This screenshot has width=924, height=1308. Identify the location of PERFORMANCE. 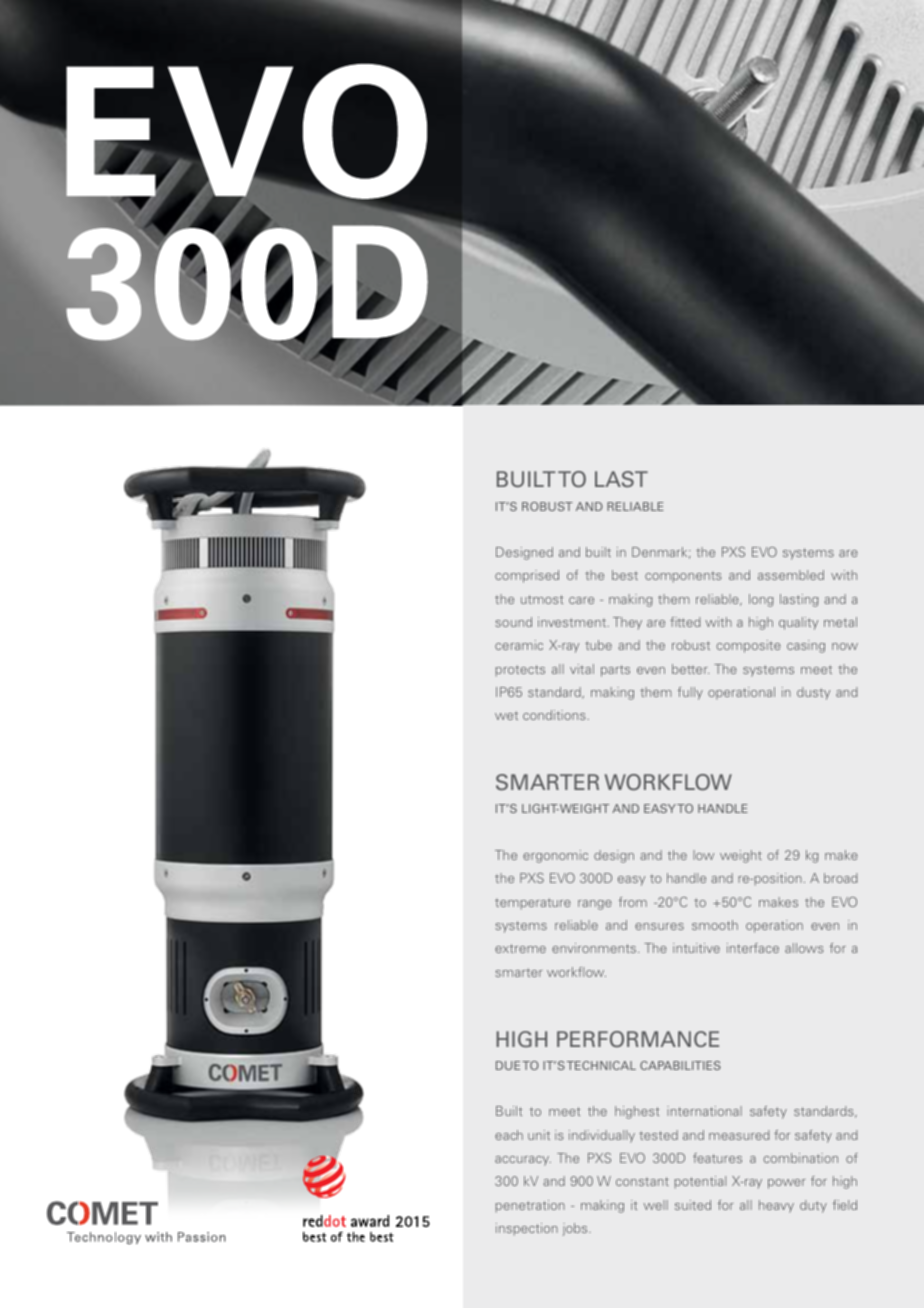
(638, 1039).
